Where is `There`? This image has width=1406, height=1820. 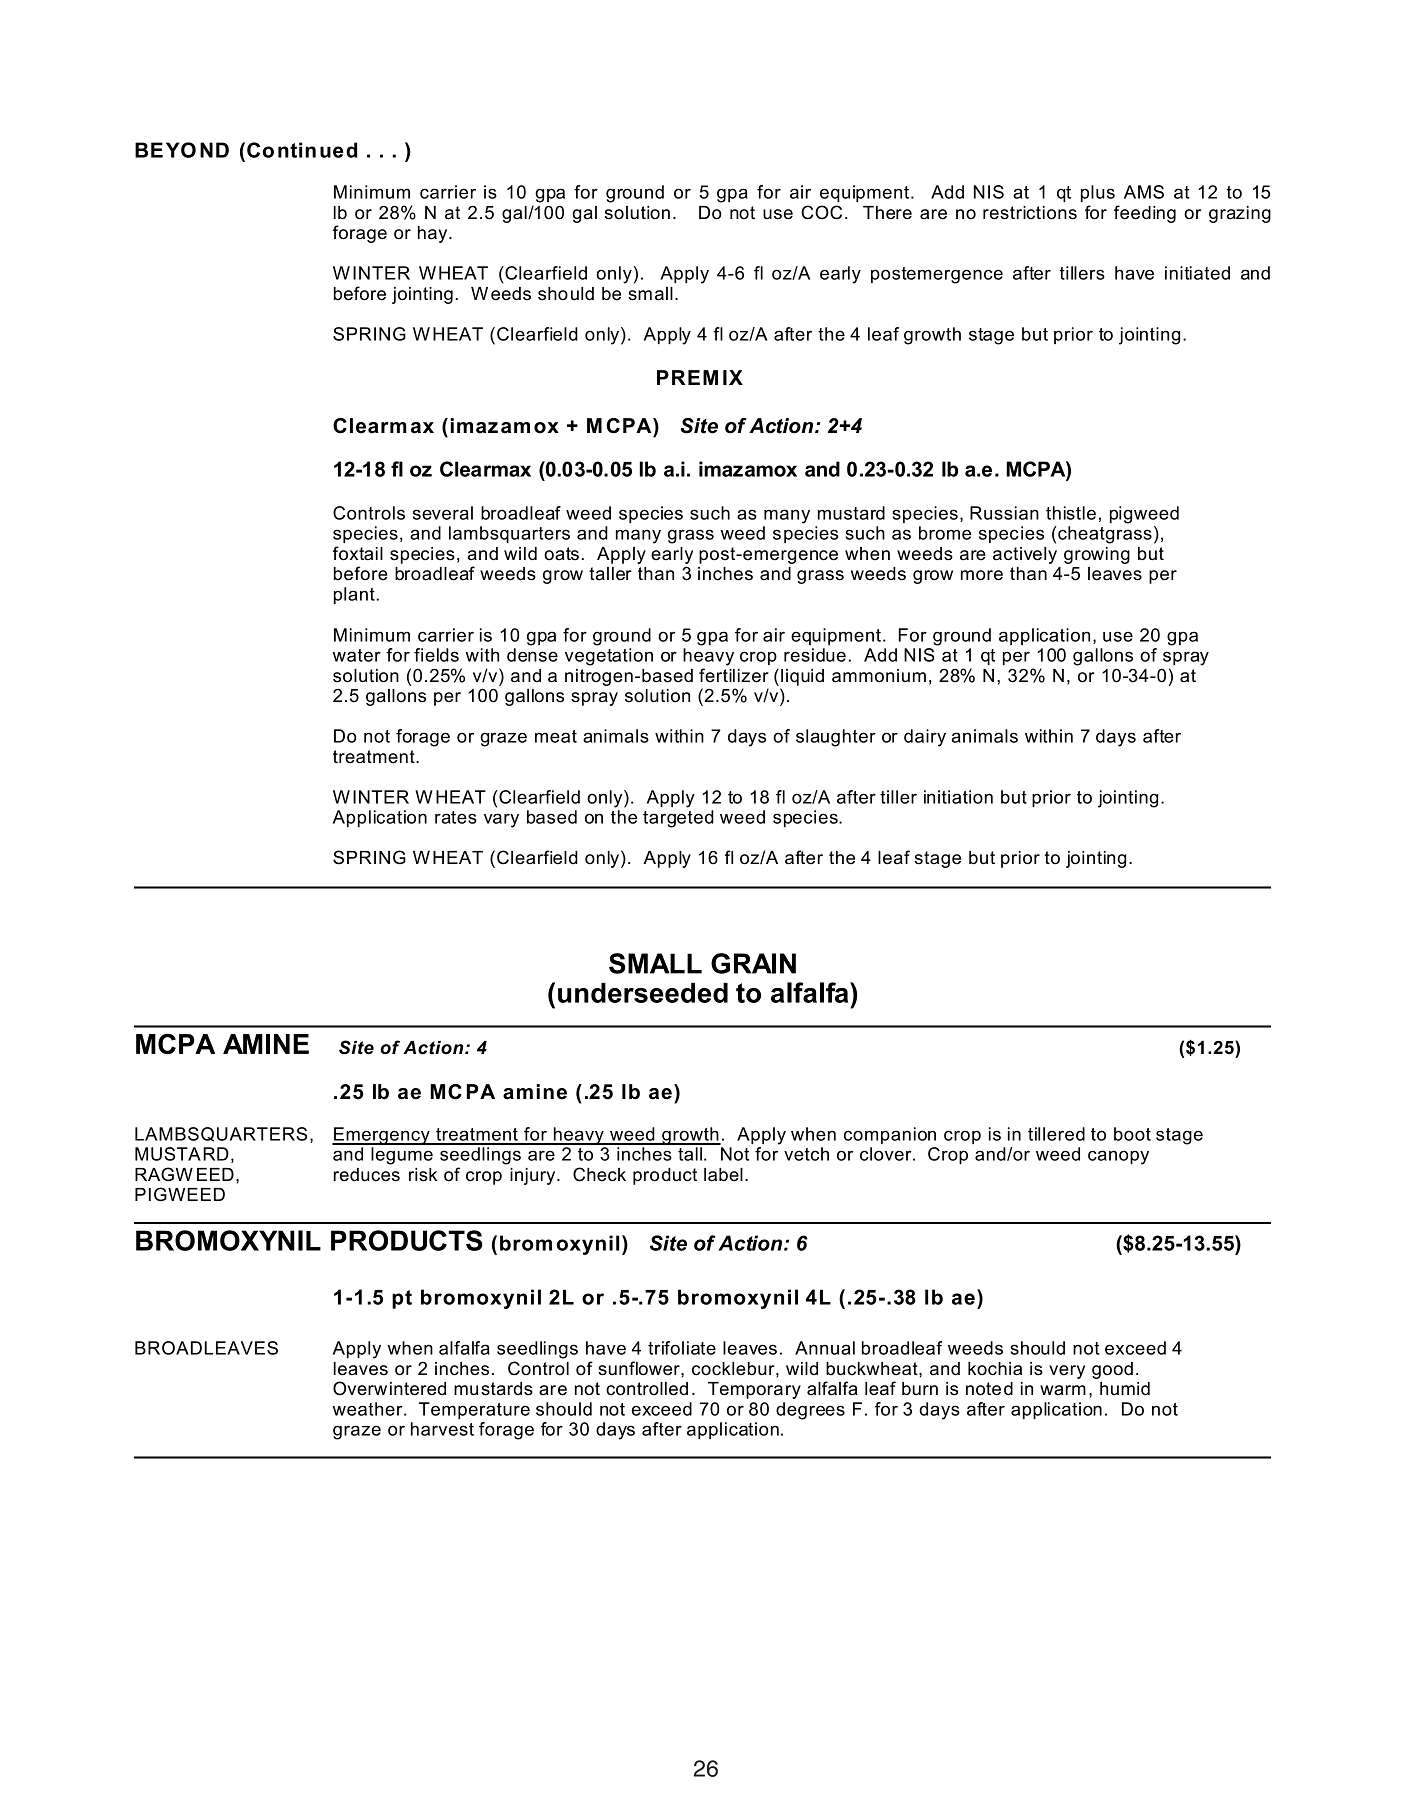
There is located at coordinates (887, 213).
